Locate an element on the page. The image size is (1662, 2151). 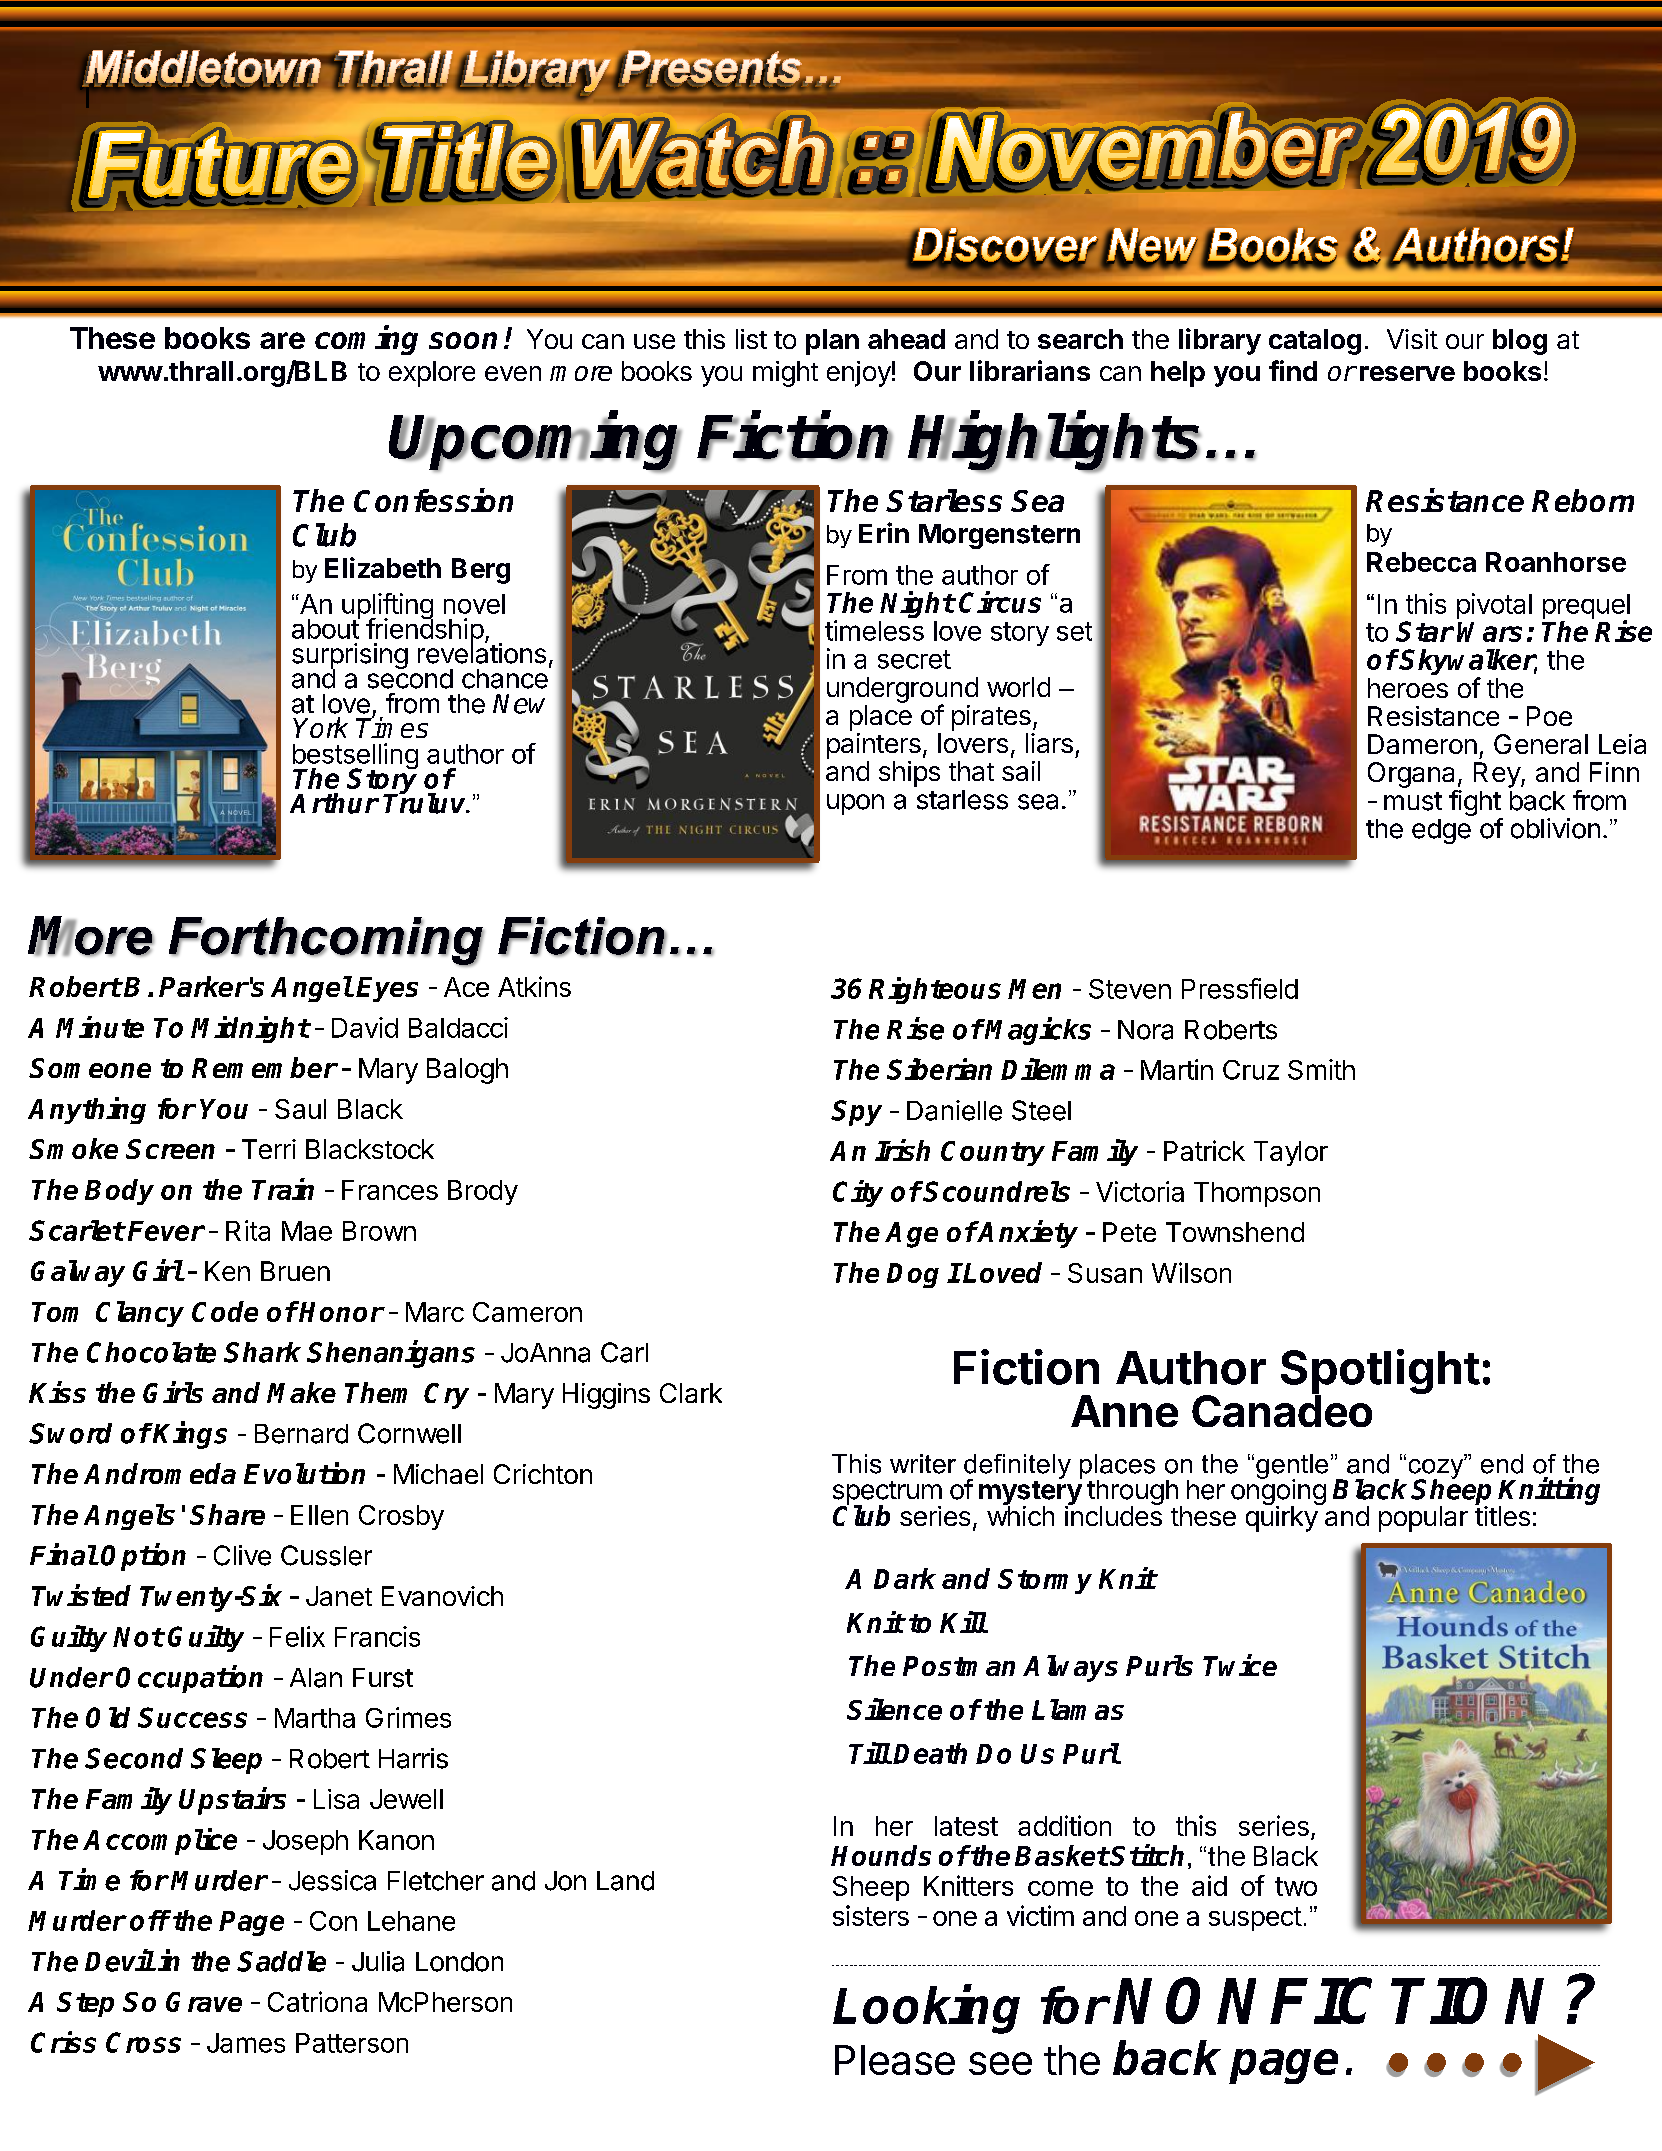
City is located at coordinates (858, 1193).
